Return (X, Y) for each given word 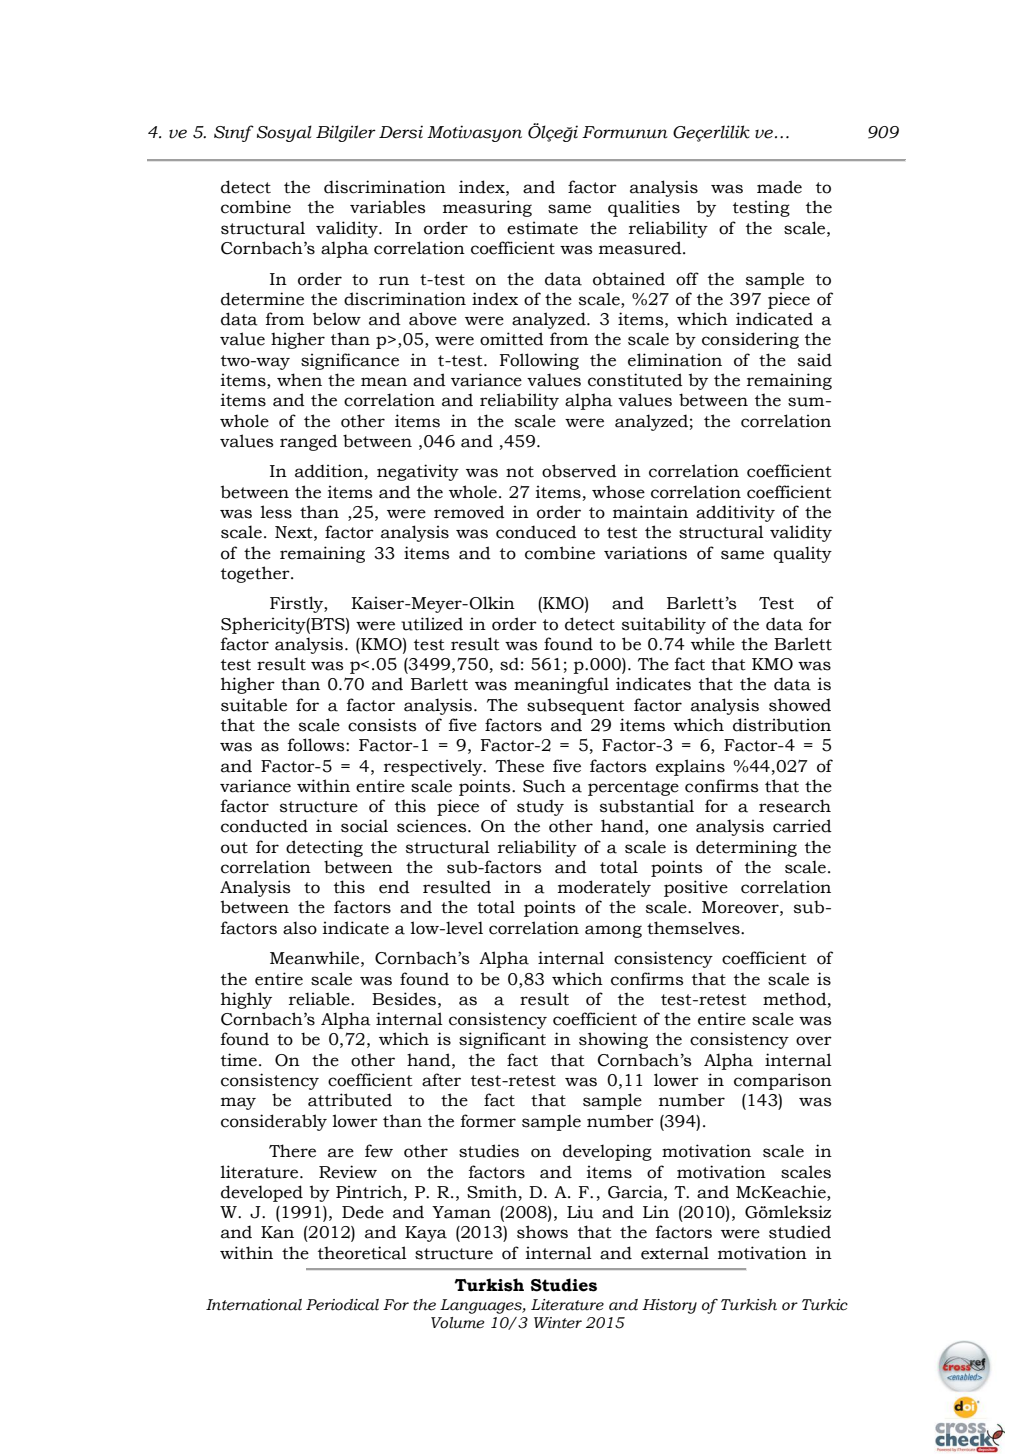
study (540, 807)
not (520, 472)
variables (387, 207)
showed (800, 705)
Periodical (342, 1305)
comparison (783, 1081)
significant (502, 1040)
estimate (542, 228)
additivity (735, 513)
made (779, 187)
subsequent (576, 706)
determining (746, 848)
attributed (350, 1100)
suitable (254, 705)
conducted (264, 826)
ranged (309, 442)
